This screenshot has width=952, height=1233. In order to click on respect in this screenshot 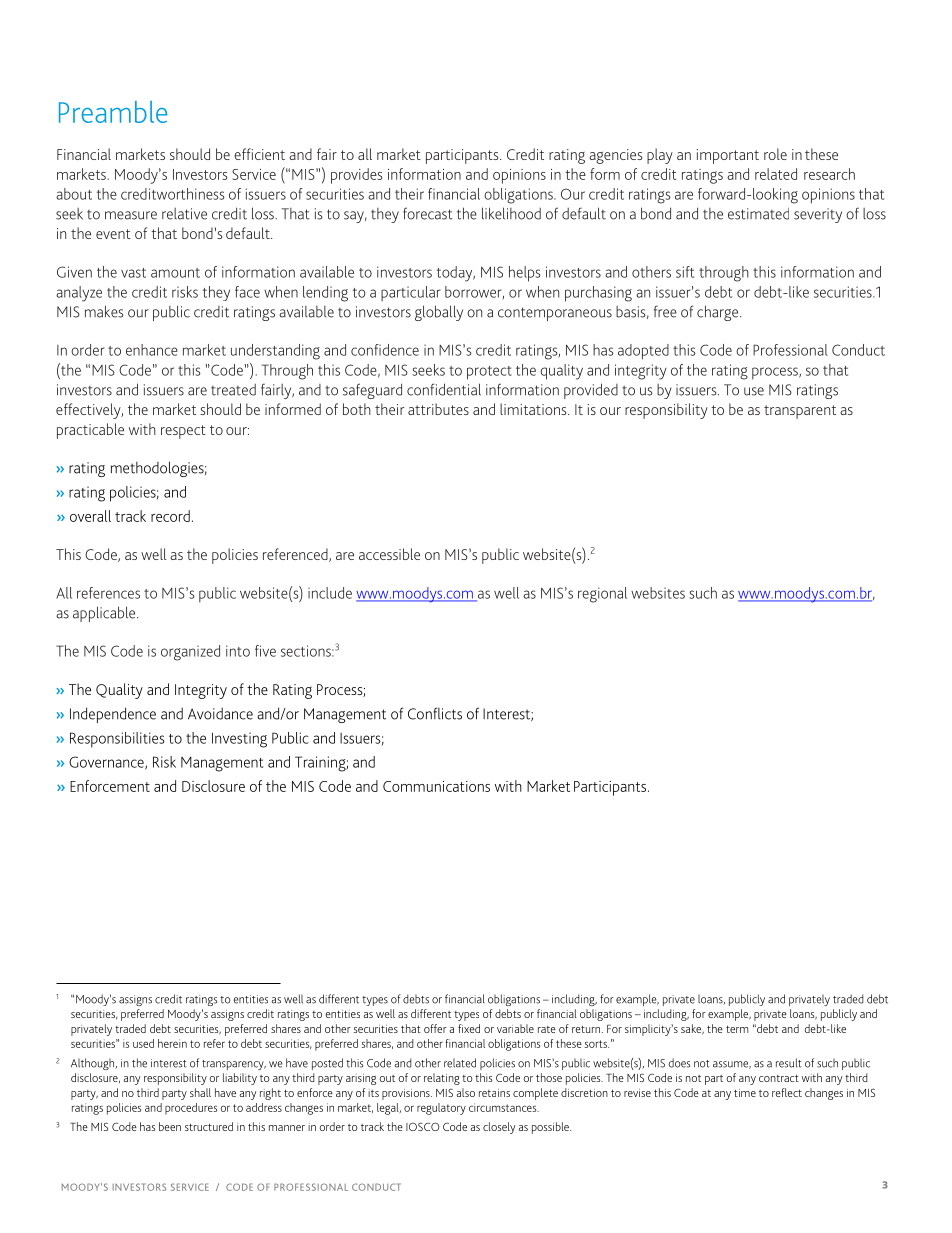, I will do `click(183, 432)`.
